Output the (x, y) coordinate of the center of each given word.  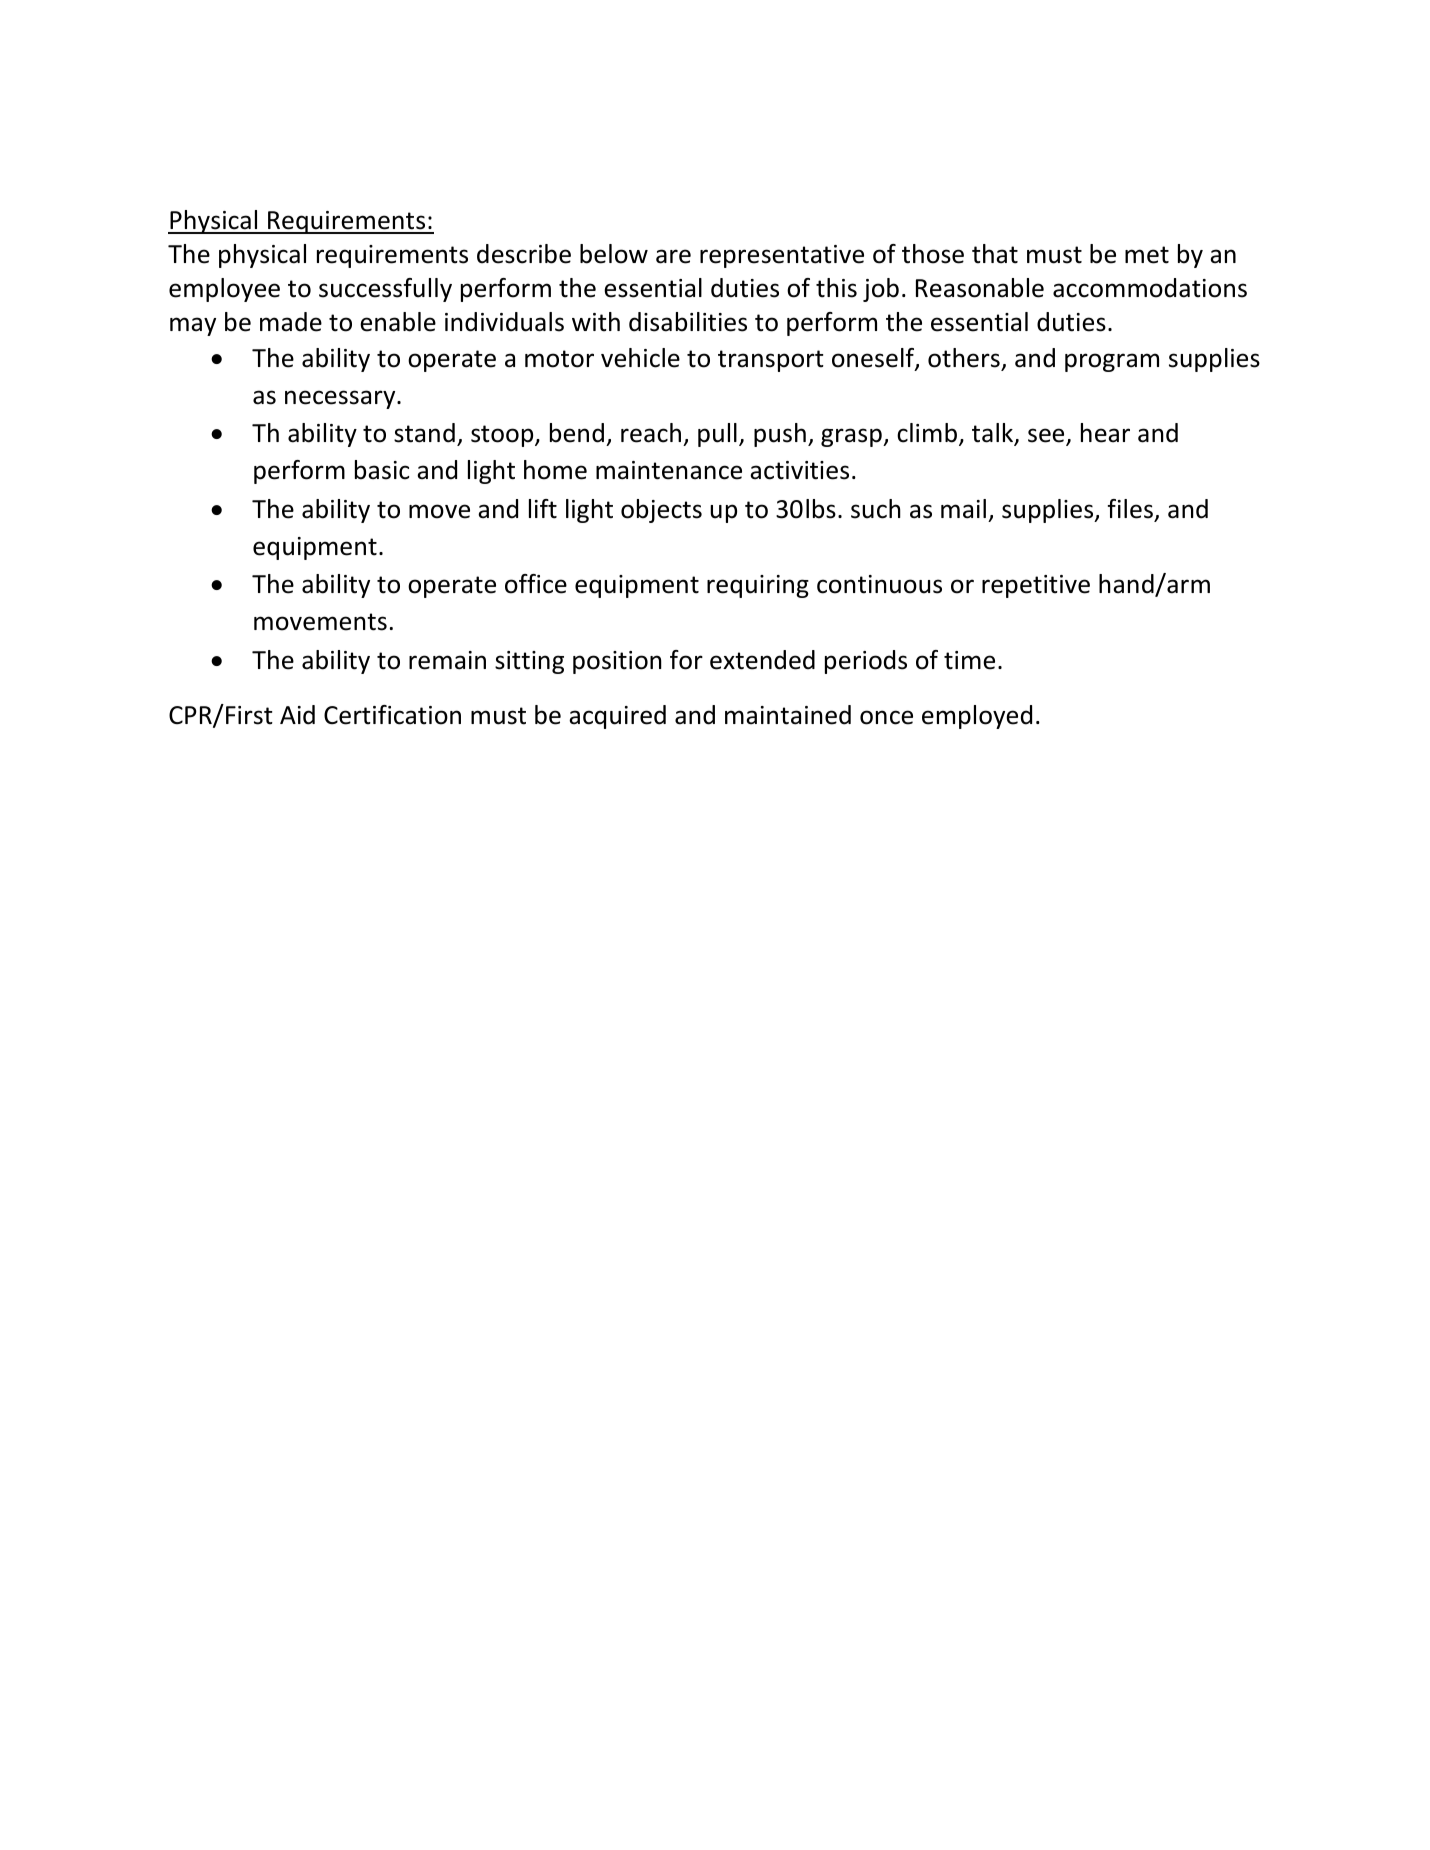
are (673, 256)
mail (963, 509)
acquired (617, 717)
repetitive (1036, 586)
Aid (297, 715)
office (536, 584)
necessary (341, 399)
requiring (758, 586)
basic (382, 470)
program (1112, 362)
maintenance (669, 470)
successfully (385, 290)
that (995, 254)
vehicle (640, 358)
